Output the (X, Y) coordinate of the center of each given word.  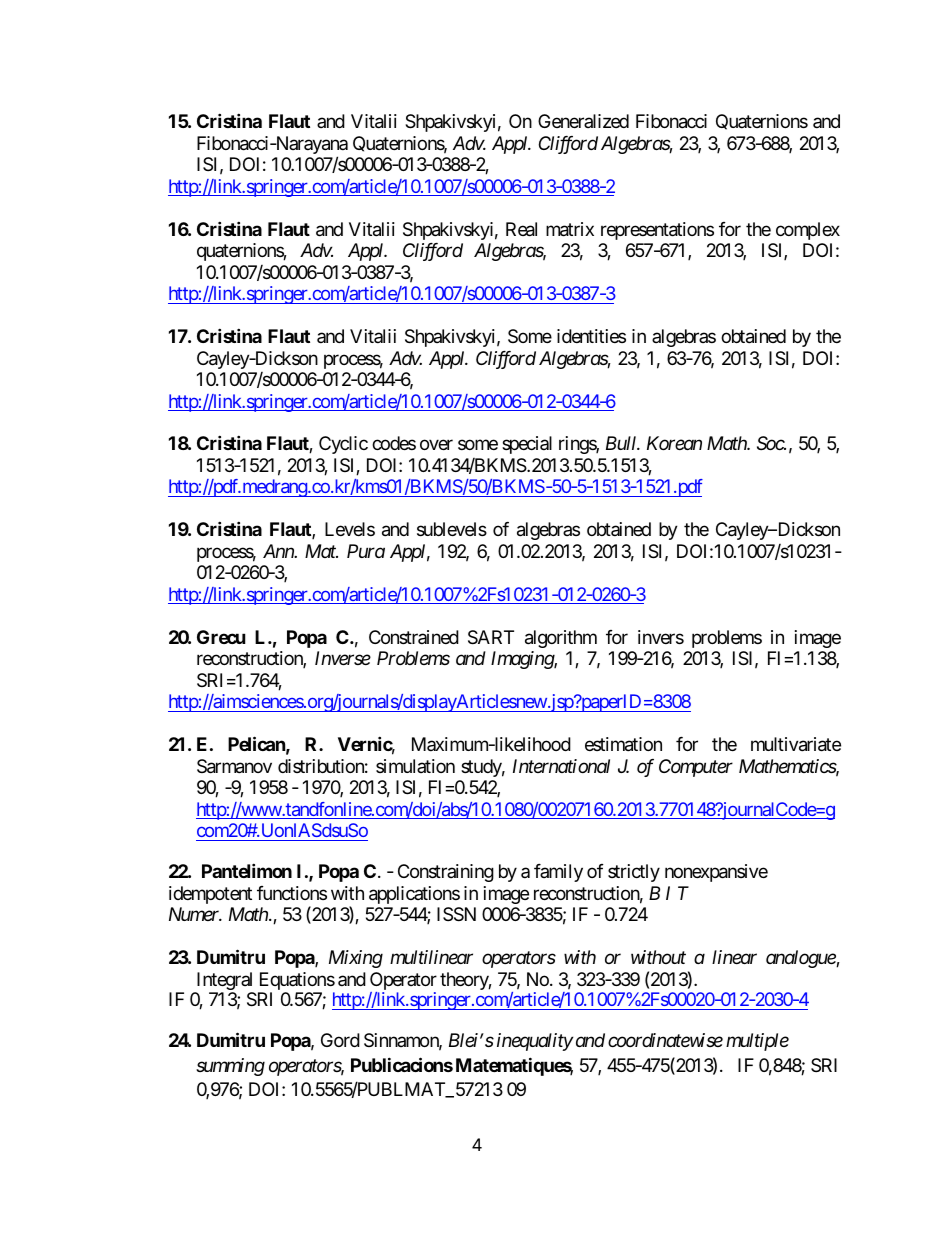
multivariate (796, 744)
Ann (279, 551)
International (561, 766)
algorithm (561, 639)
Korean (674, 443)
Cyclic (343, 445)
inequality (535, 1042)
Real (521, 229)
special (527, 445)
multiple (757, 1042)
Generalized (583, 121)
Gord (340, 1040)
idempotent (210, 895)
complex (808, 231)
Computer (696, 768)
